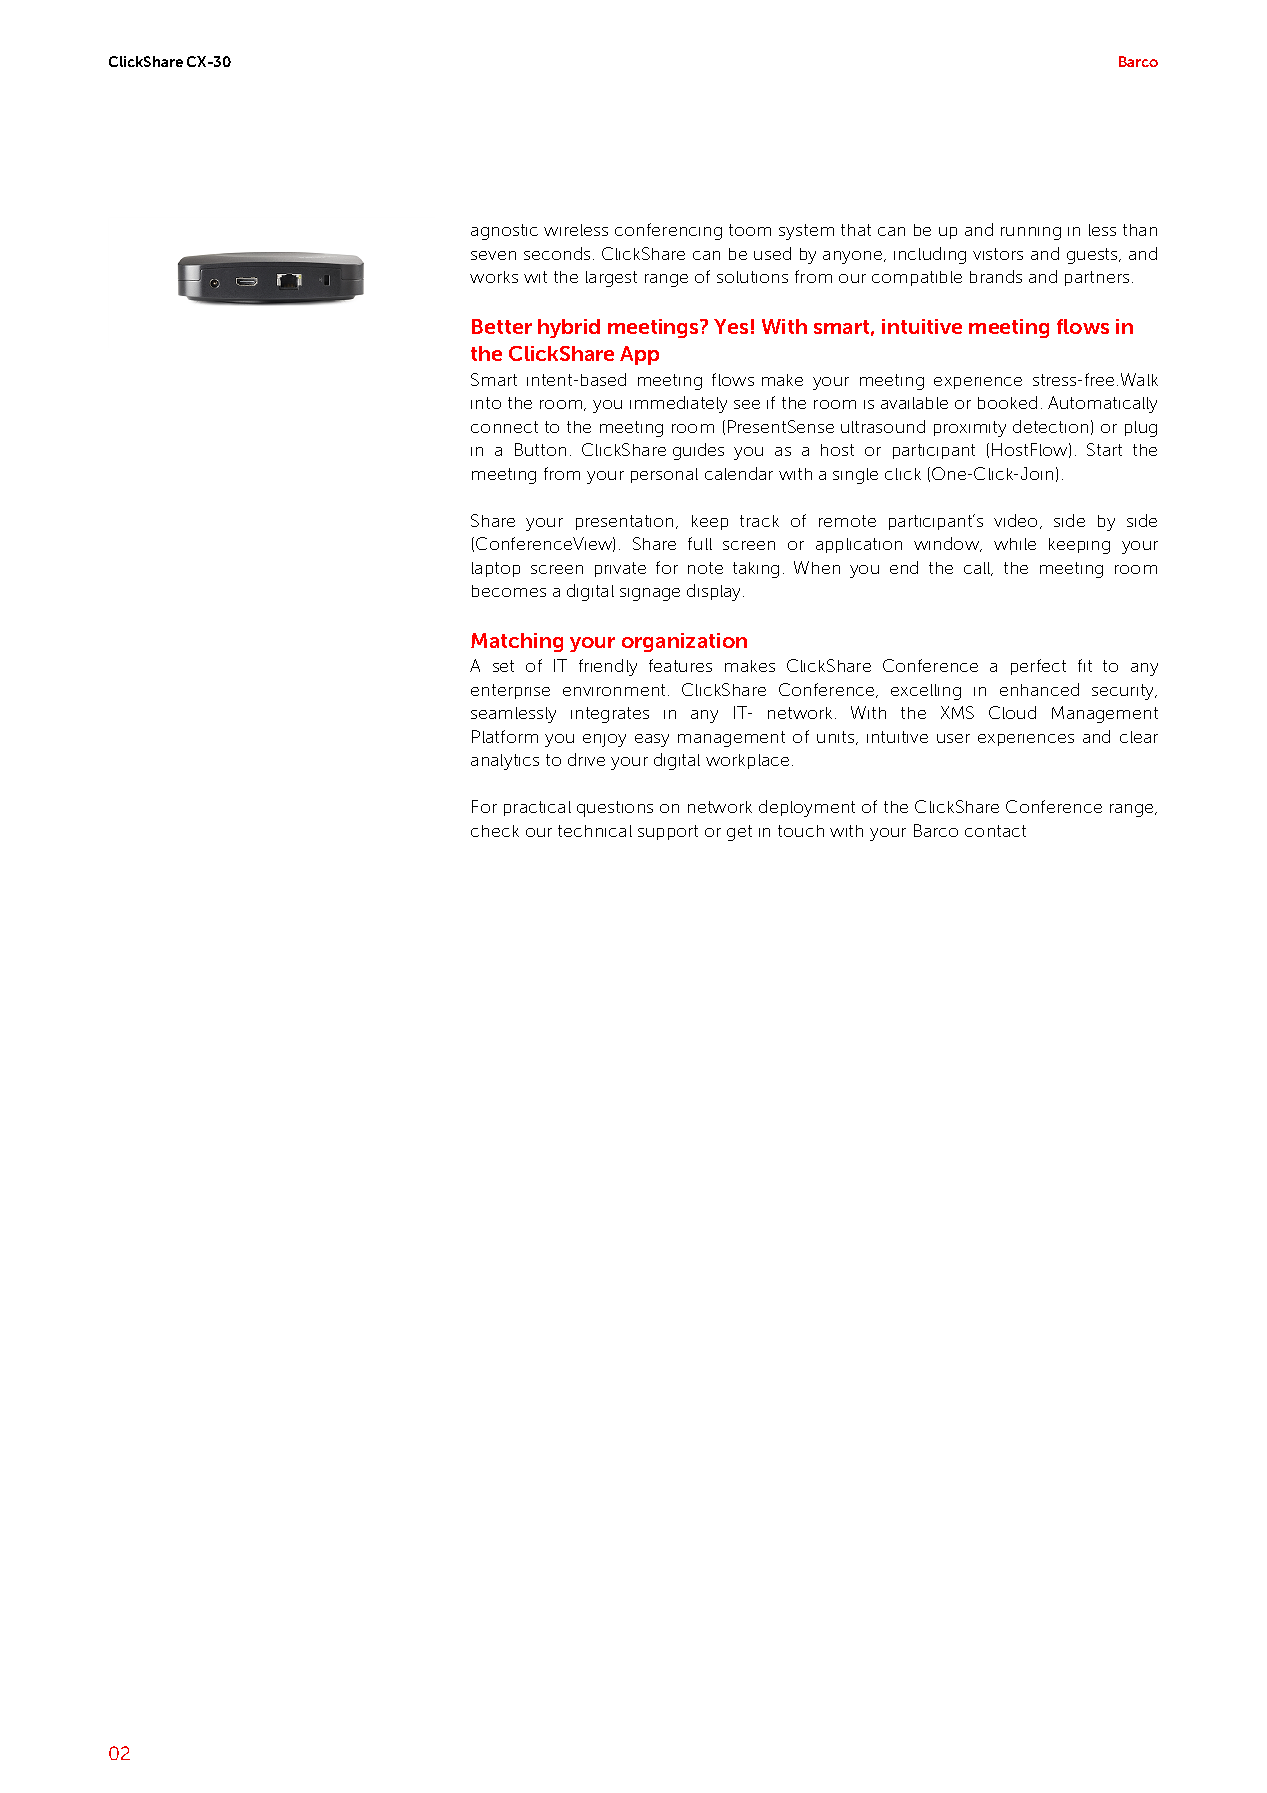 This screenshot has width=1267, height=1793. I want to click on practical, so click(537, 808).
